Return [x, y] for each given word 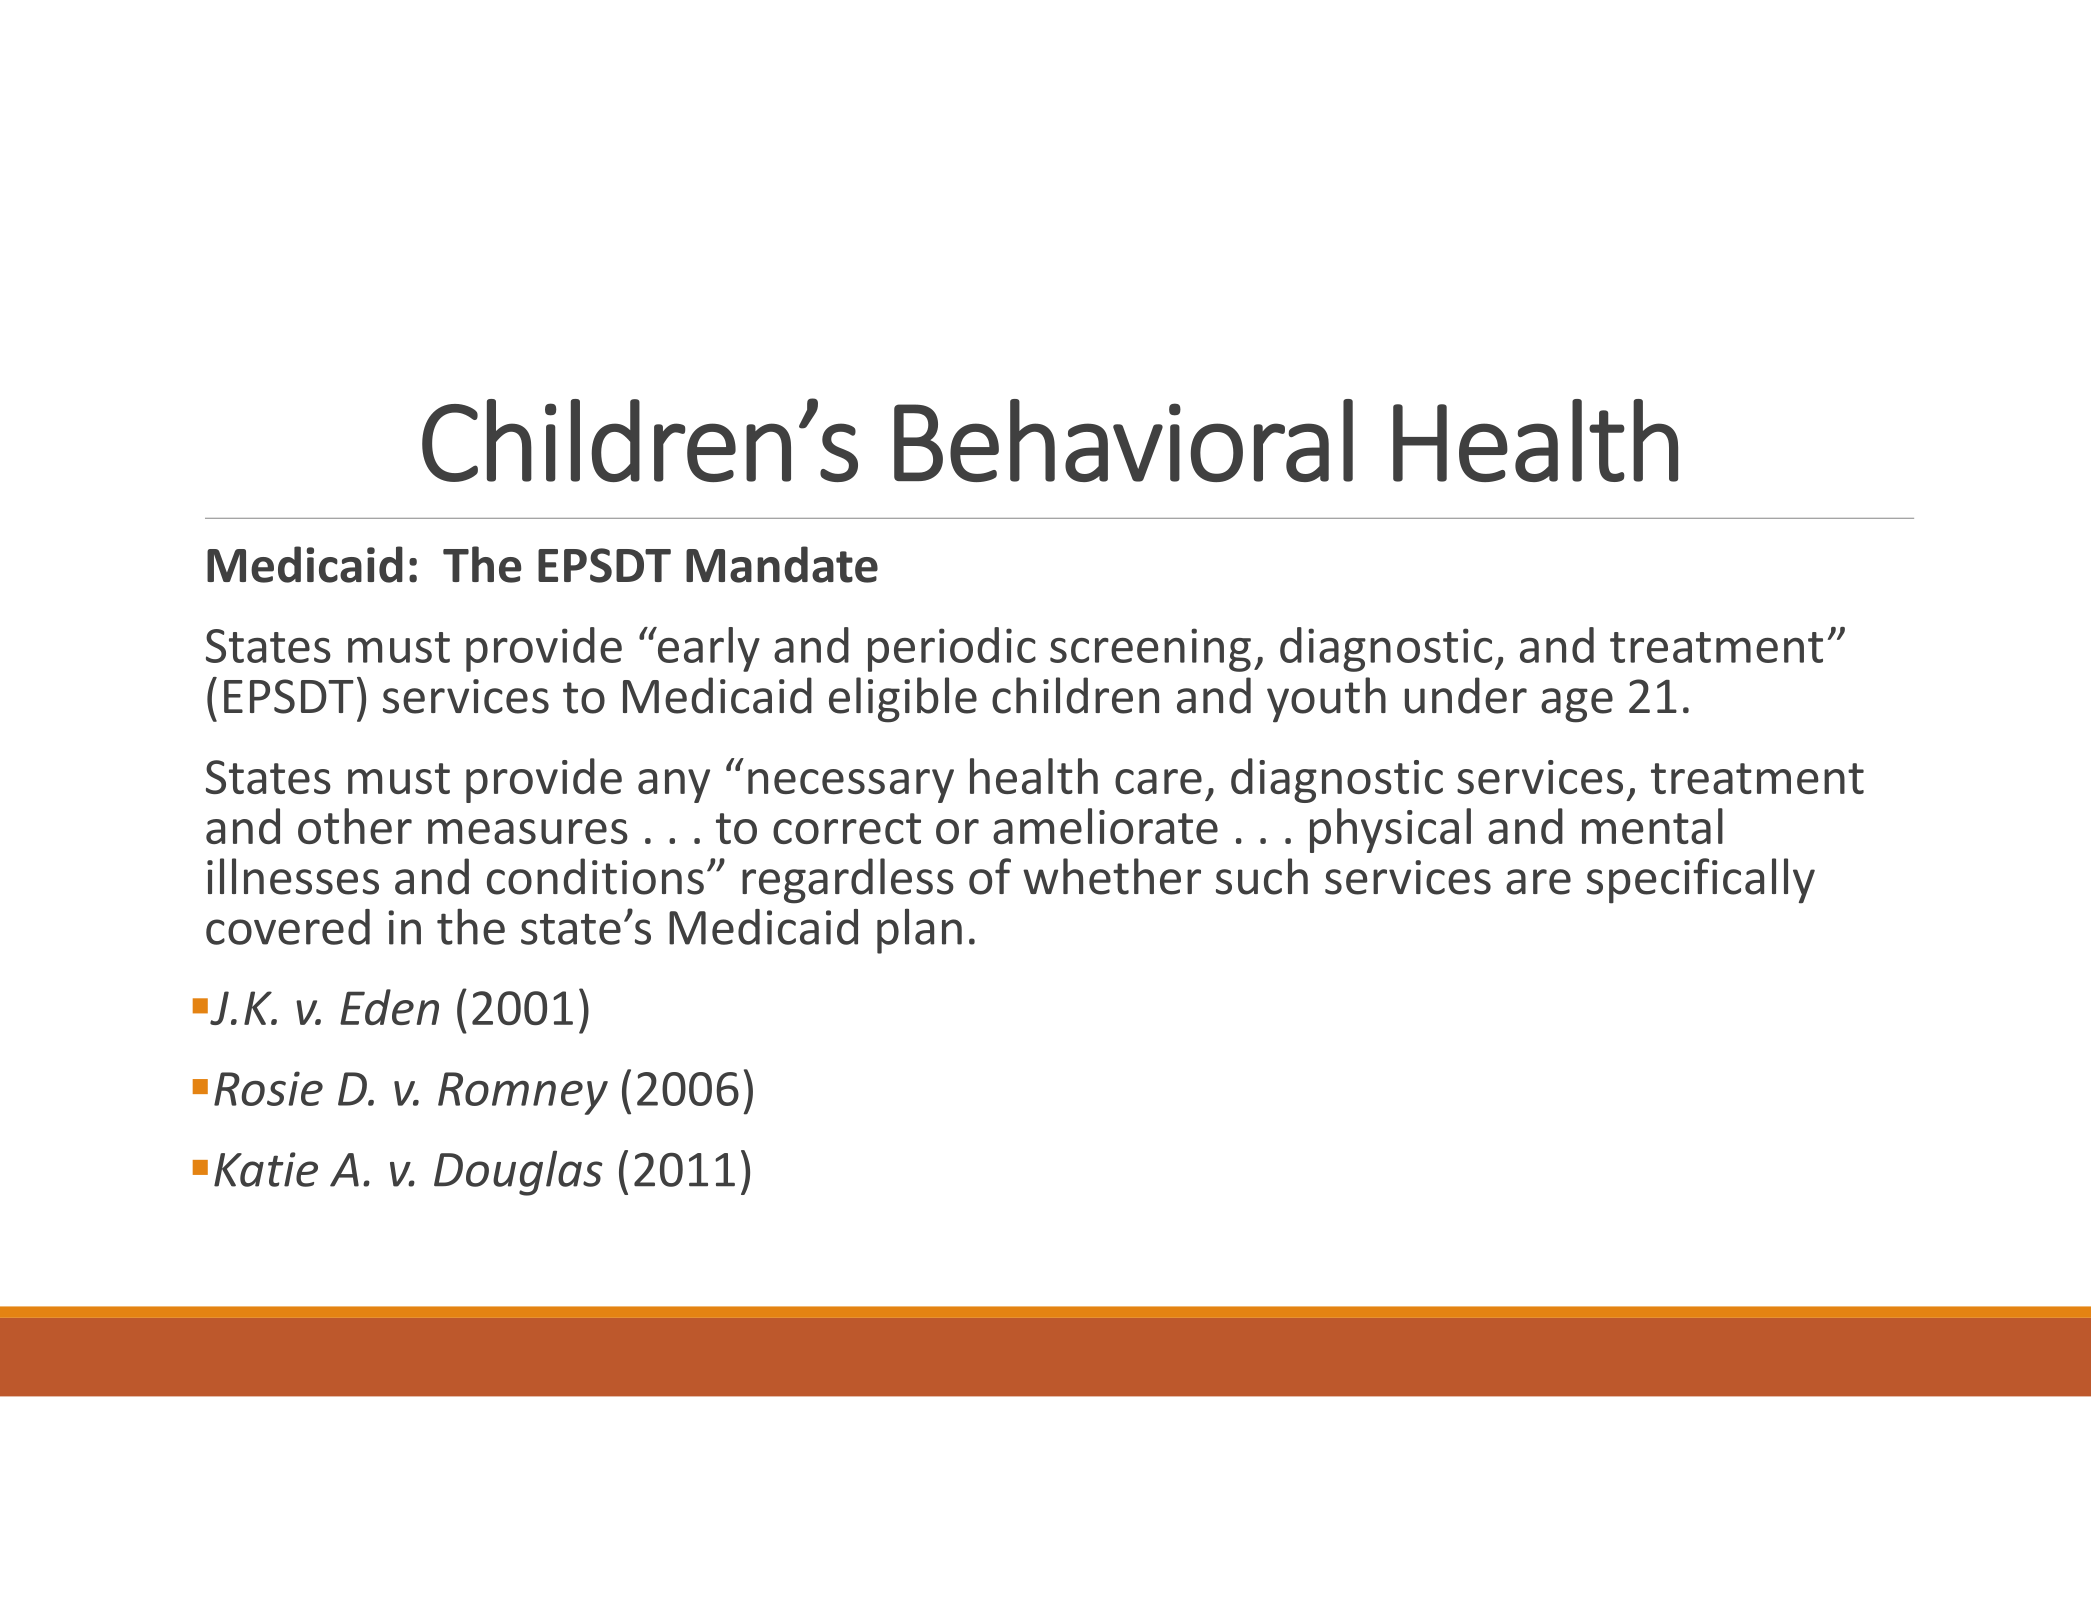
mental [1652, 826]
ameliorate [1105, 826]
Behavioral [1123, 440]
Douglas [518, 1173]
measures [528, 831]
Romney [523, 1093]
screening [1150, 650]
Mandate [782, 564]
